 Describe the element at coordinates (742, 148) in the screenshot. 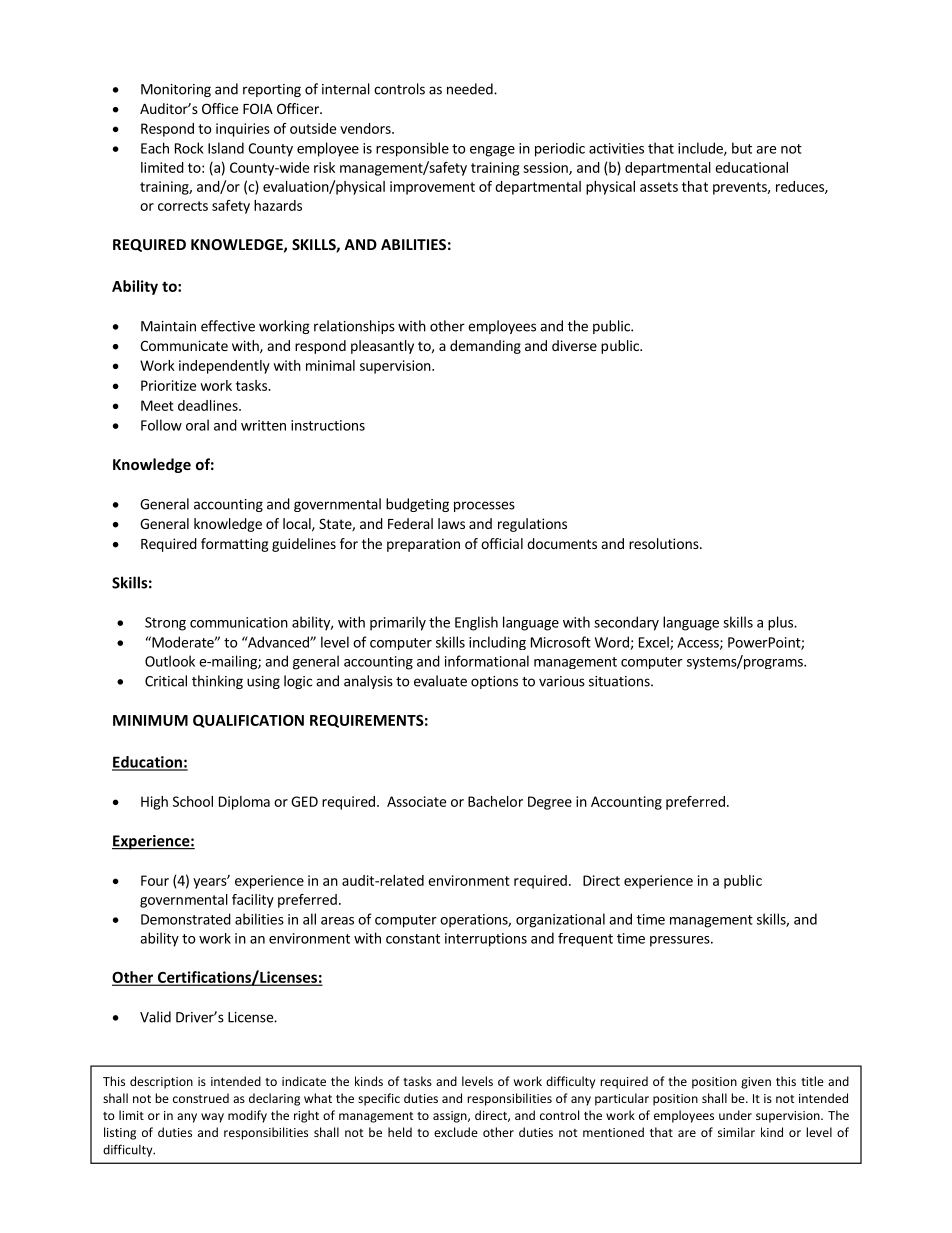

I see `but` at that location.
